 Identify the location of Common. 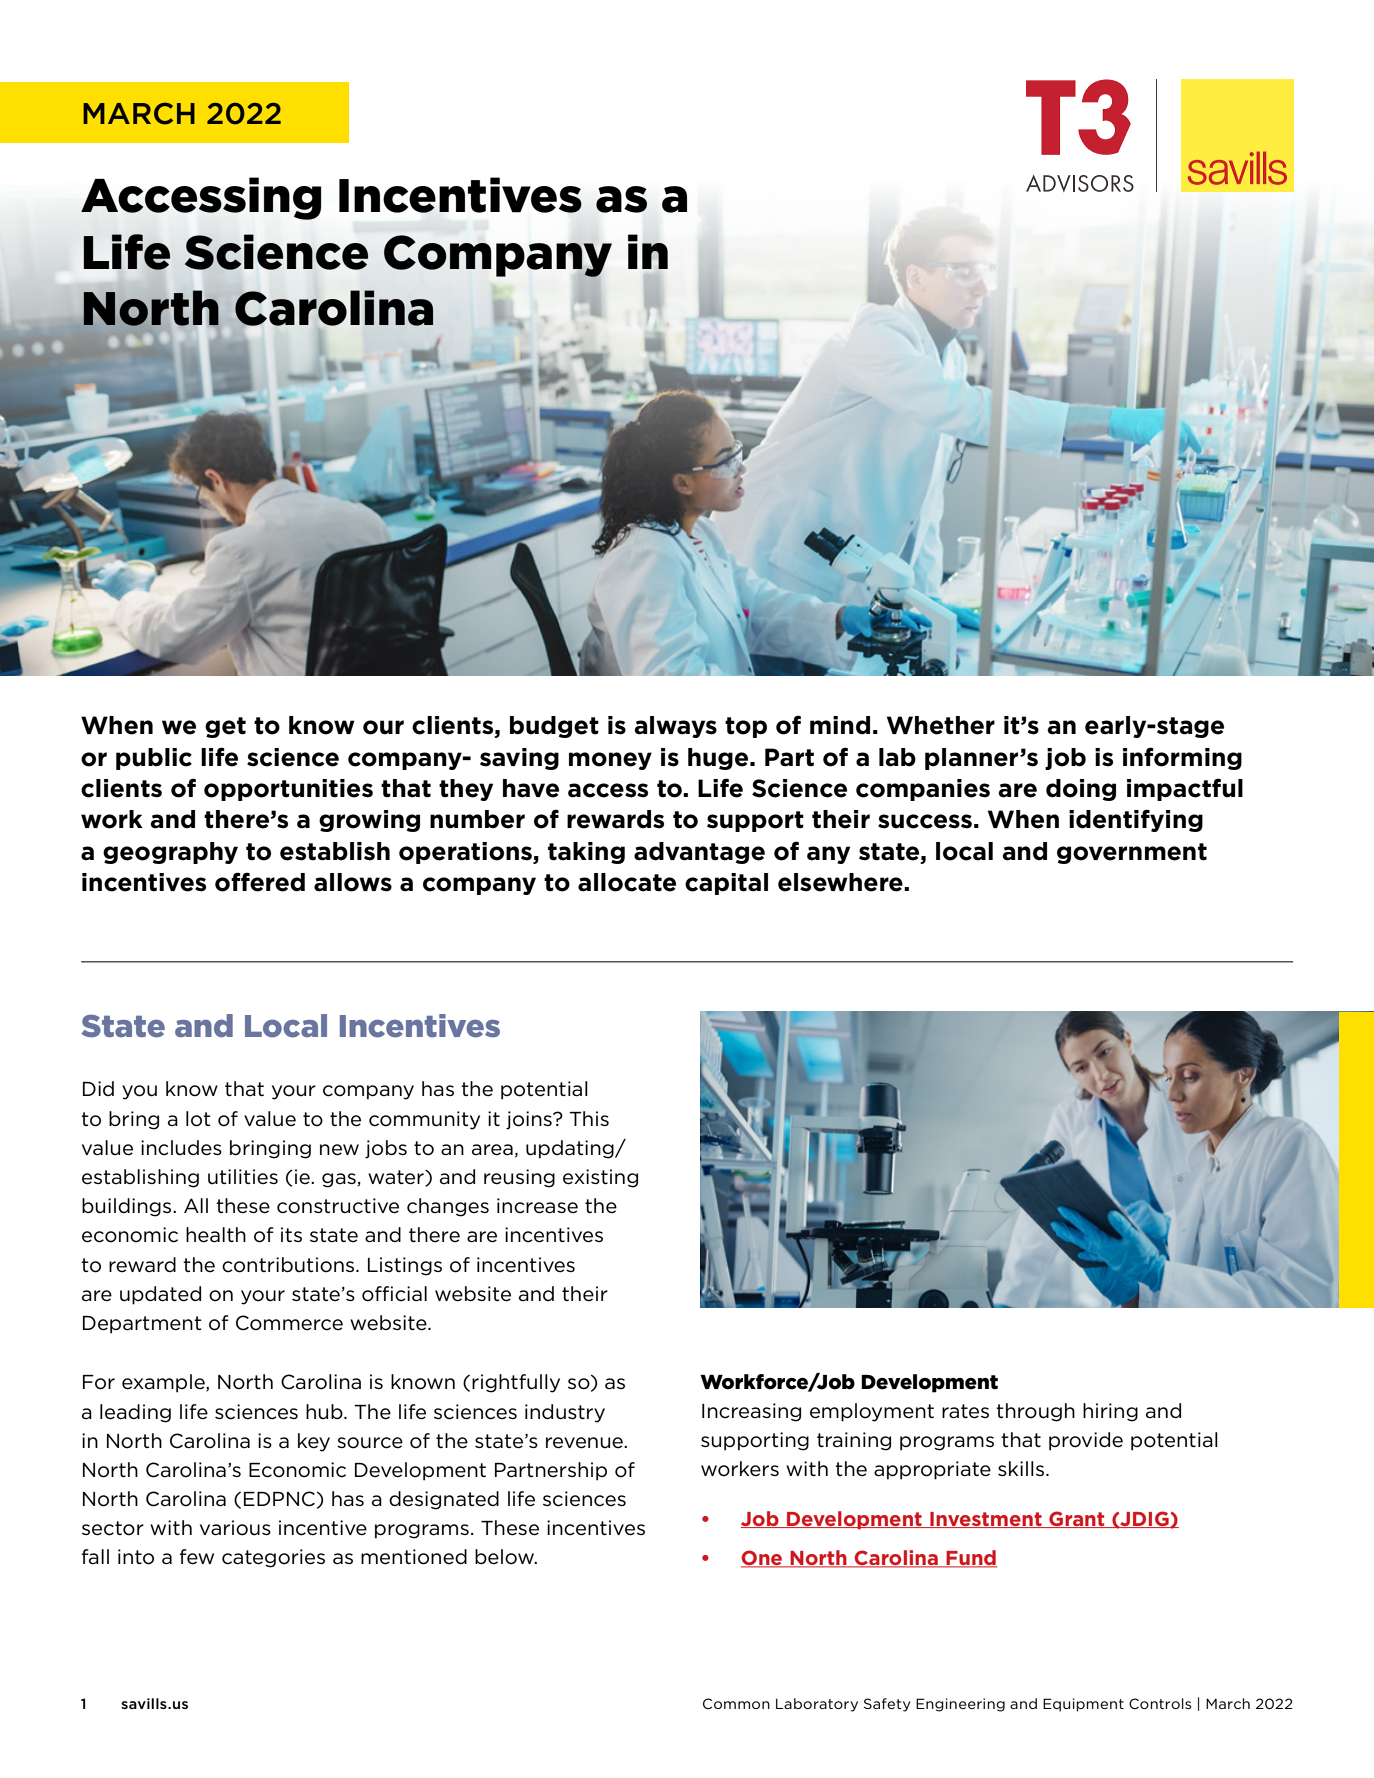
(736, 1703).
